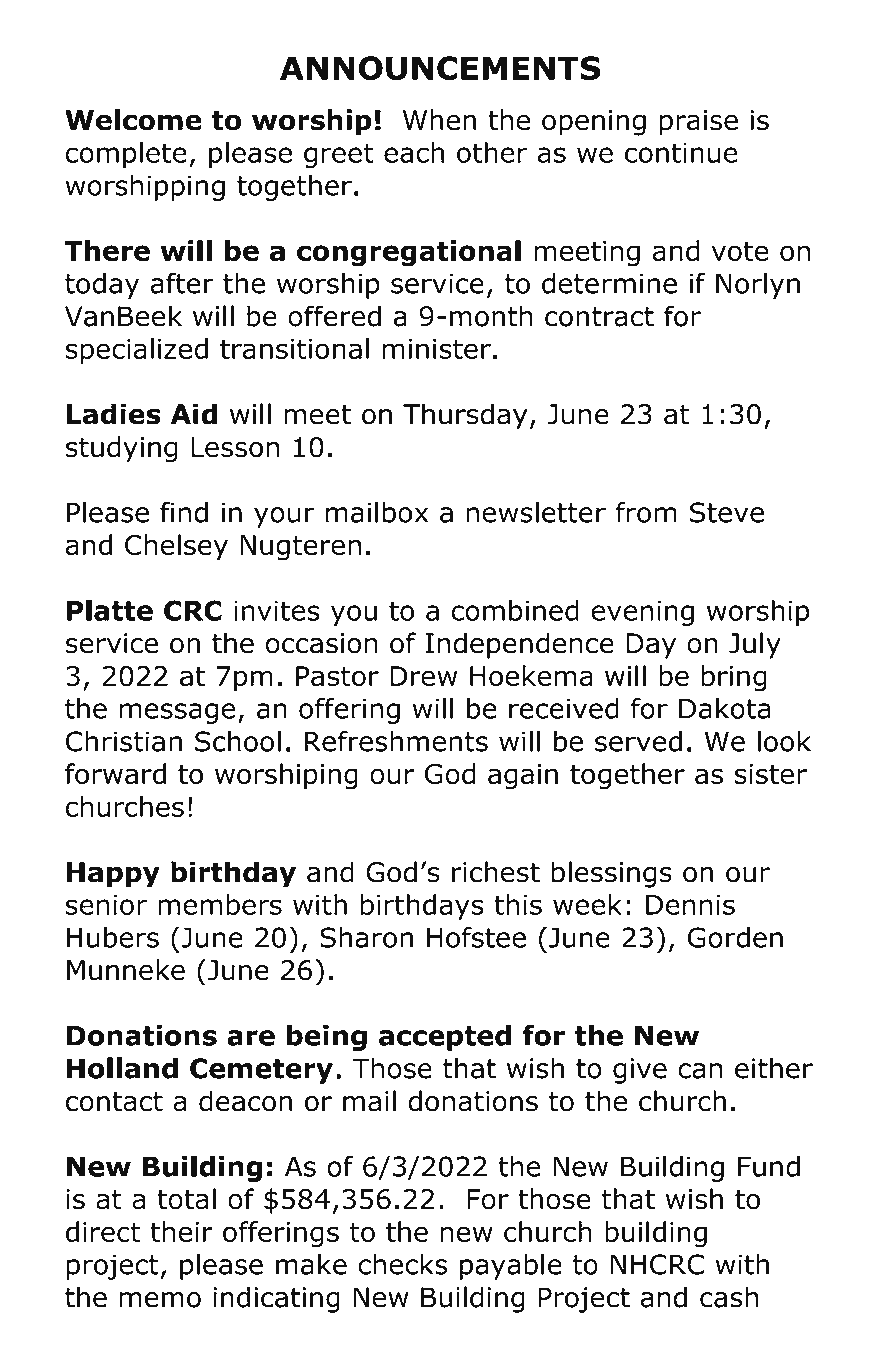  What do you see at coordinates (402, 1264) in the screenshot?
I see `checks` at bounding box center [402, 1264].
